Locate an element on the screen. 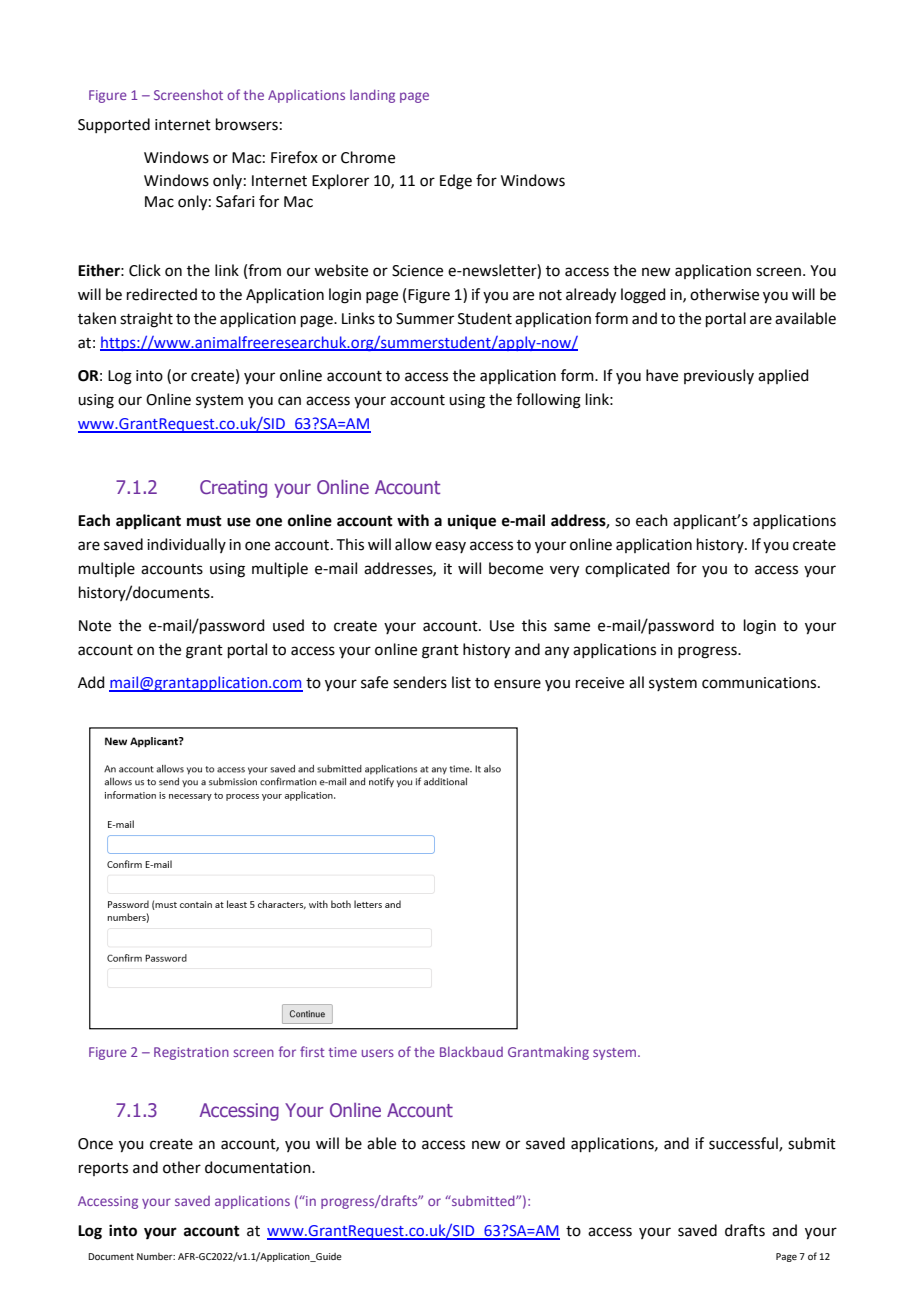  Creating is located at coordinates (233, 489).
